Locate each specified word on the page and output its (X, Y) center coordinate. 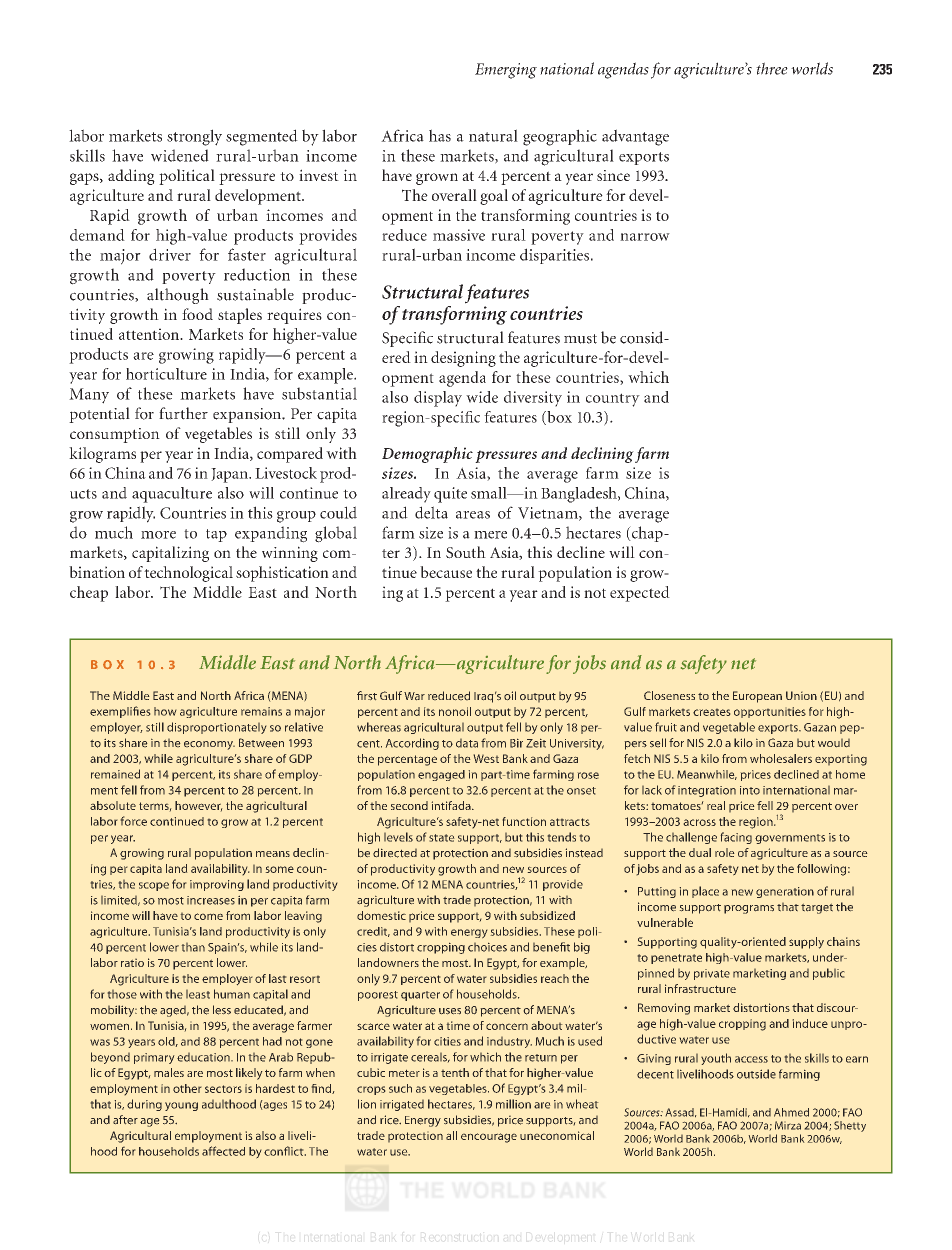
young (181, 1106)
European (757, 697)
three (772, 68)
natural (493, 135)
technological (188, 574)
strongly (194, 137)
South (466, 552)
